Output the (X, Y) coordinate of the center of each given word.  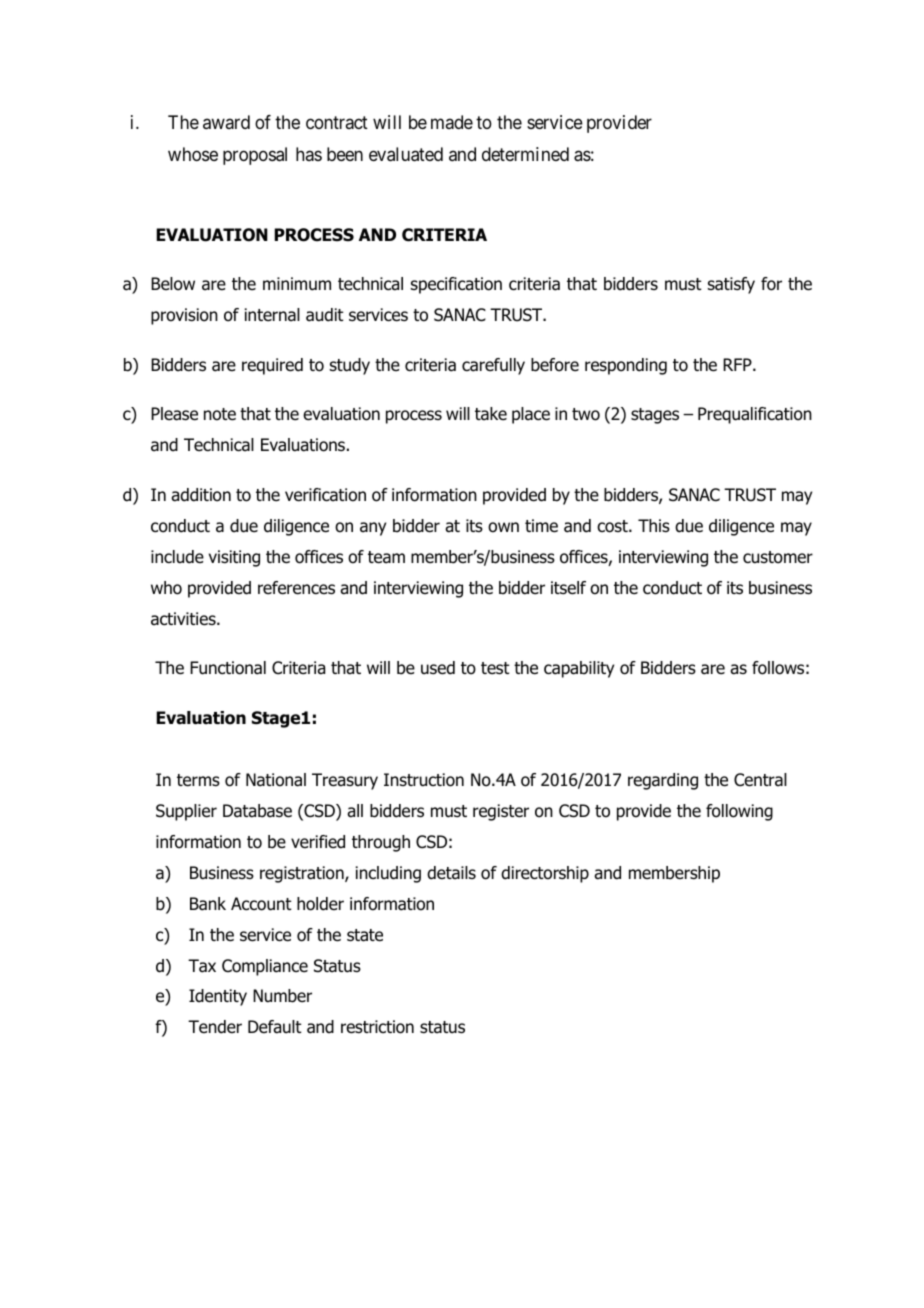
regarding (663, 781)
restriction (377, 1027)
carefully (493, 366)
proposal (255, 156)
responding (626, 366)
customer (778, 557)
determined (525, 154)
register (501, 812)
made (452, 122)
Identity (218, 997)
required (272, 366)
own (503, 527)
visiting (234, 558)
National (276, 780)
